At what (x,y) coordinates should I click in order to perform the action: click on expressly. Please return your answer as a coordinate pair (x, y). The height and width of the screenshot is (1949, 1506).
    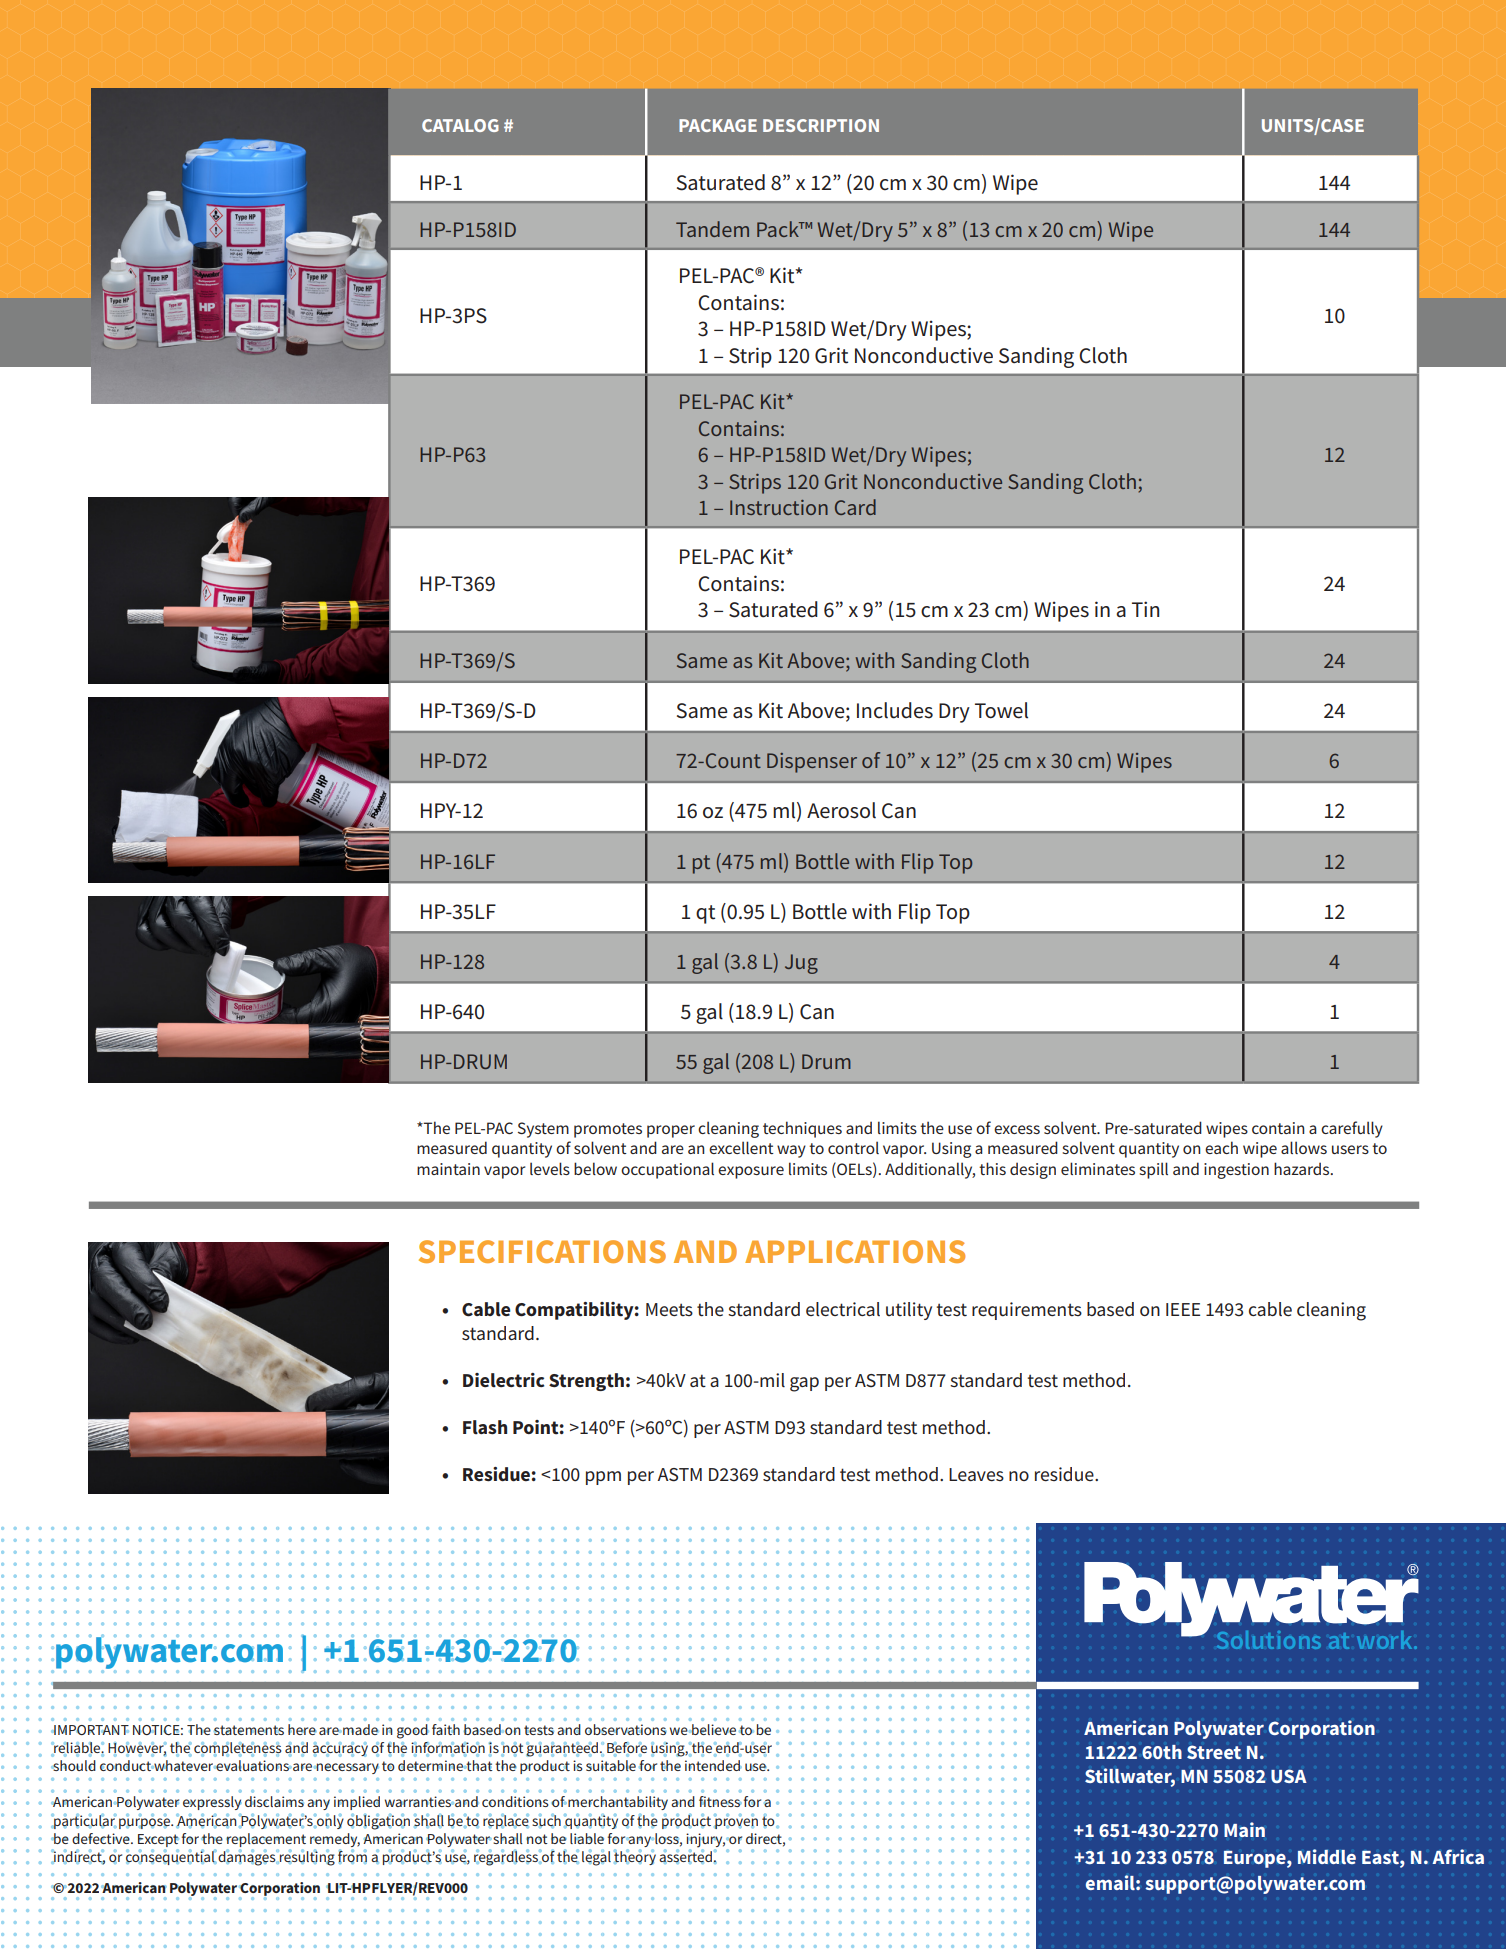
    Looking at the image, I should click on (212, 1803).
